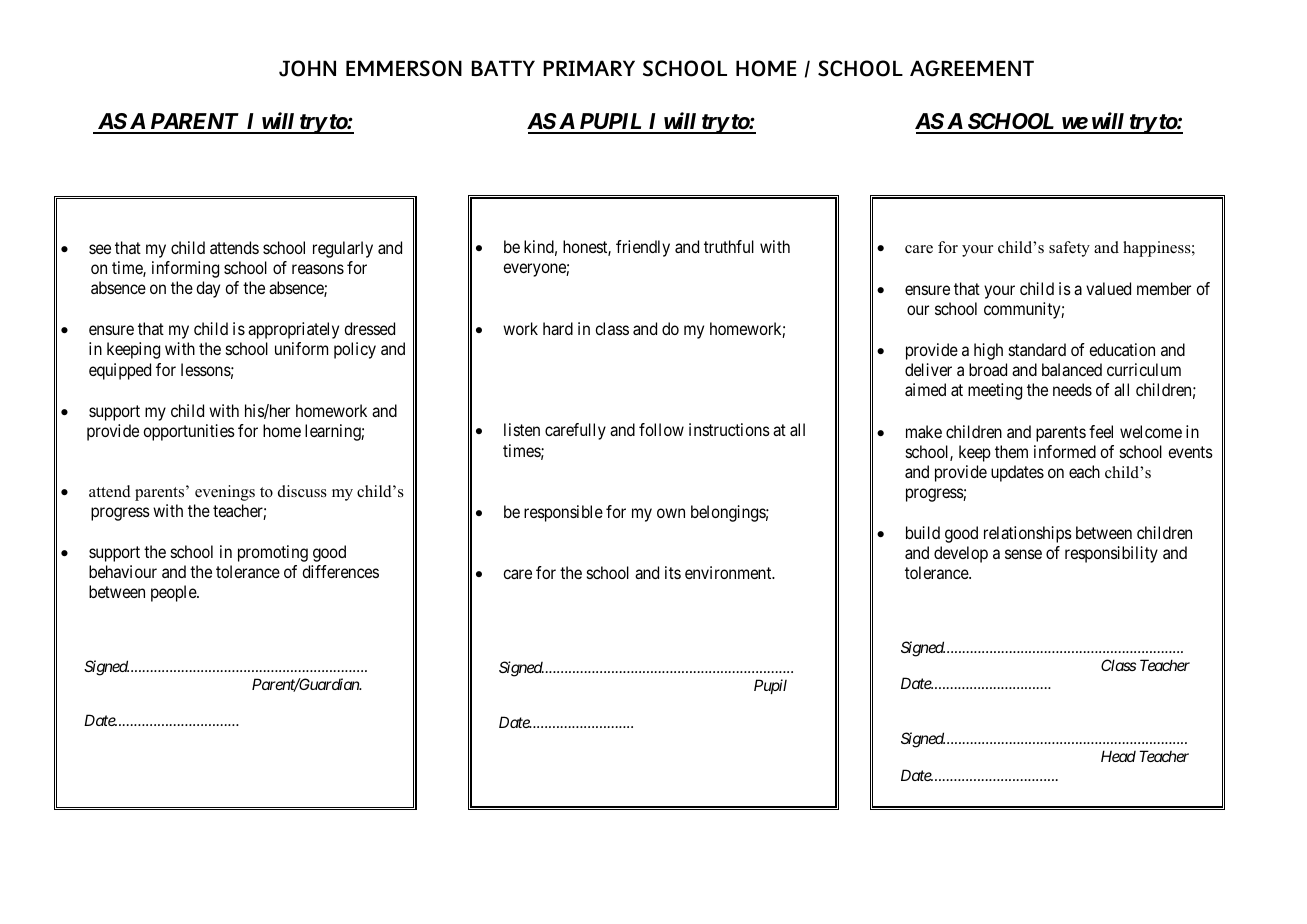 Image resolution: width=1307 pixels, height=924 pixels. I want to click on needs, so click(1072, 389).
